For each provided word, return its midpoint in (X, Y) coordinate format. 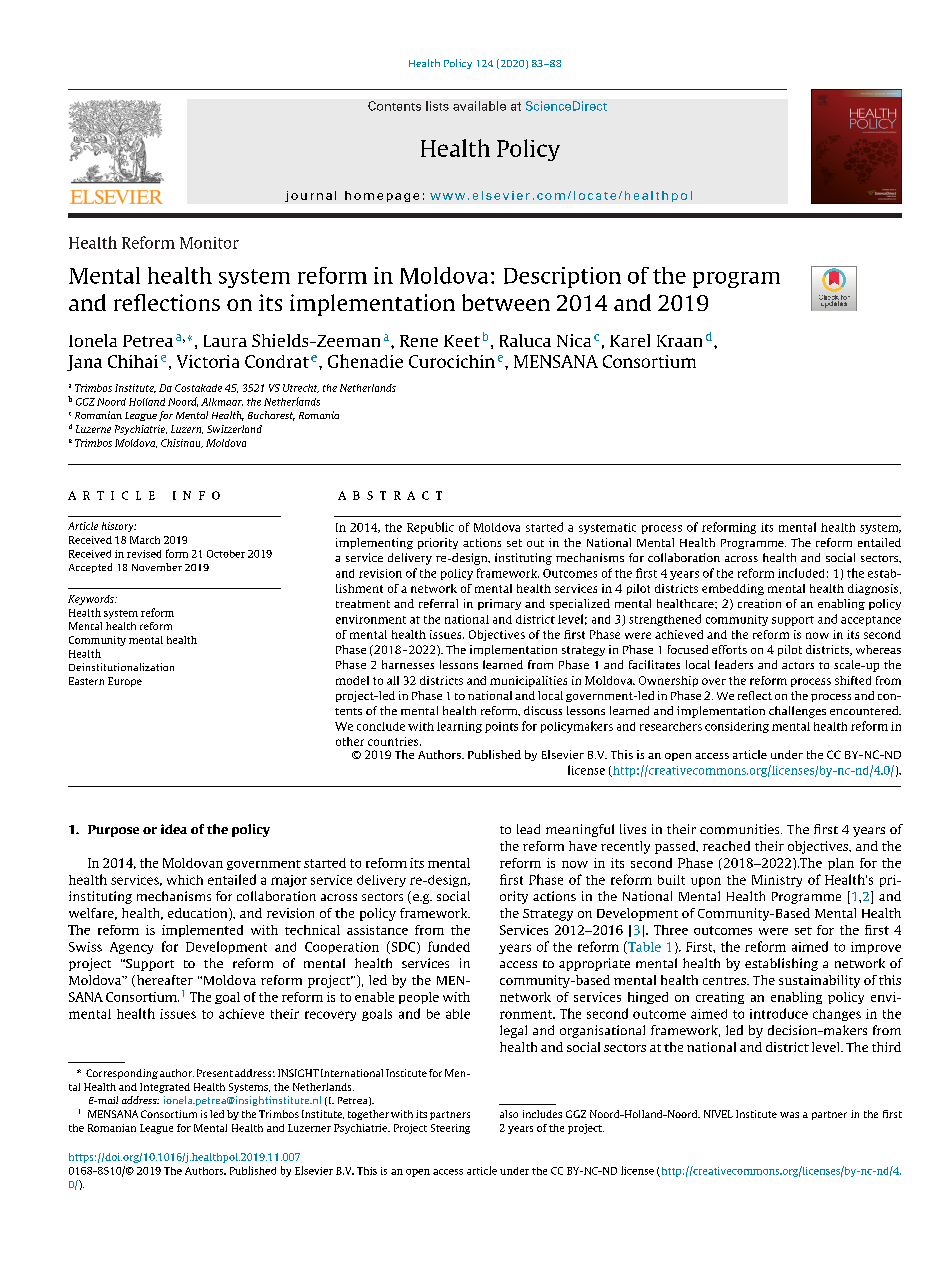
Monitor (209, 243)
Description (562, 277)
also (509, 1114)
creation (759, 603)
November (157, 567)
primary (499, 604)
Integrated (165, 1088)
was (789, 1115)
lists (437, 106)
